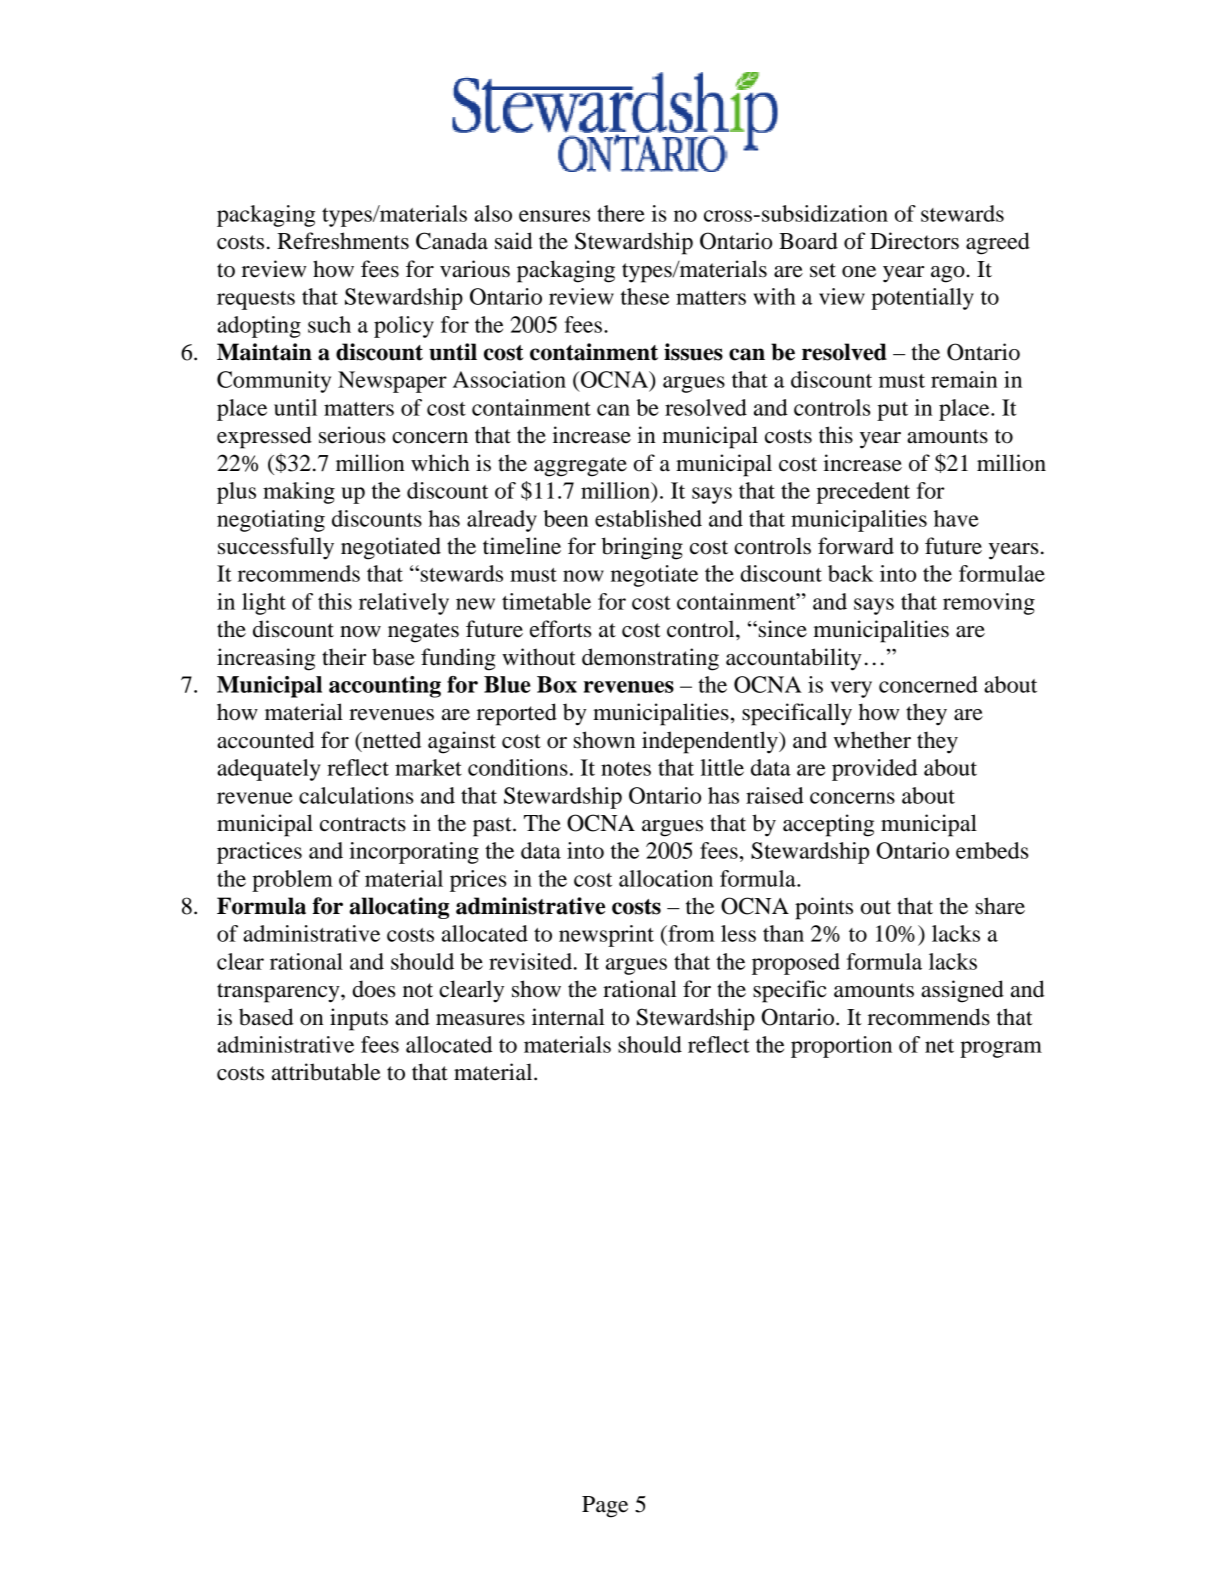  Describe the element at coordinates (292, 881) in the screenshot. I see `problem` at that location.
